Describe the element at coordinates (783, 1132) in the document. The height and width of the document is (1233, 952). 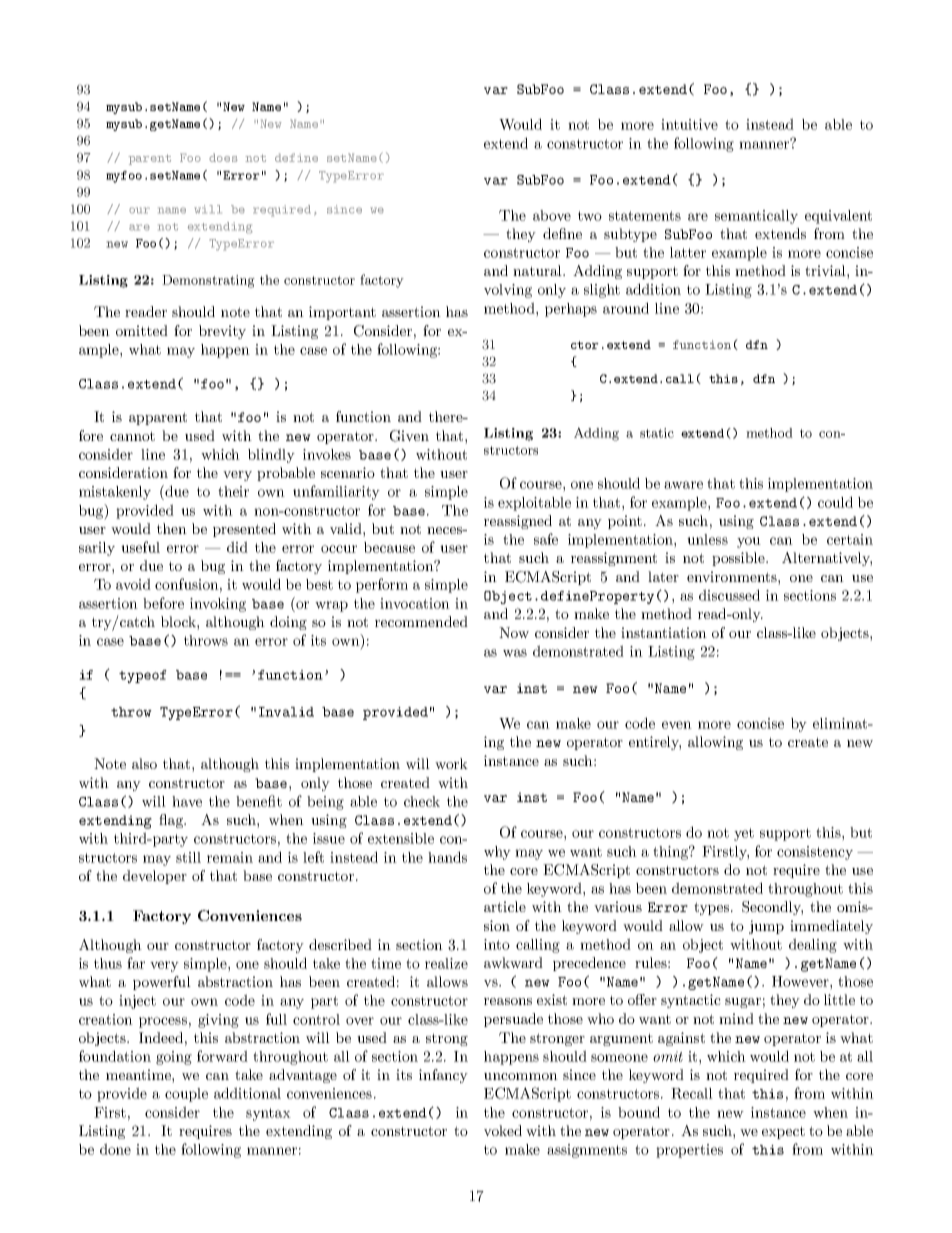
I see `expect` at that location.
